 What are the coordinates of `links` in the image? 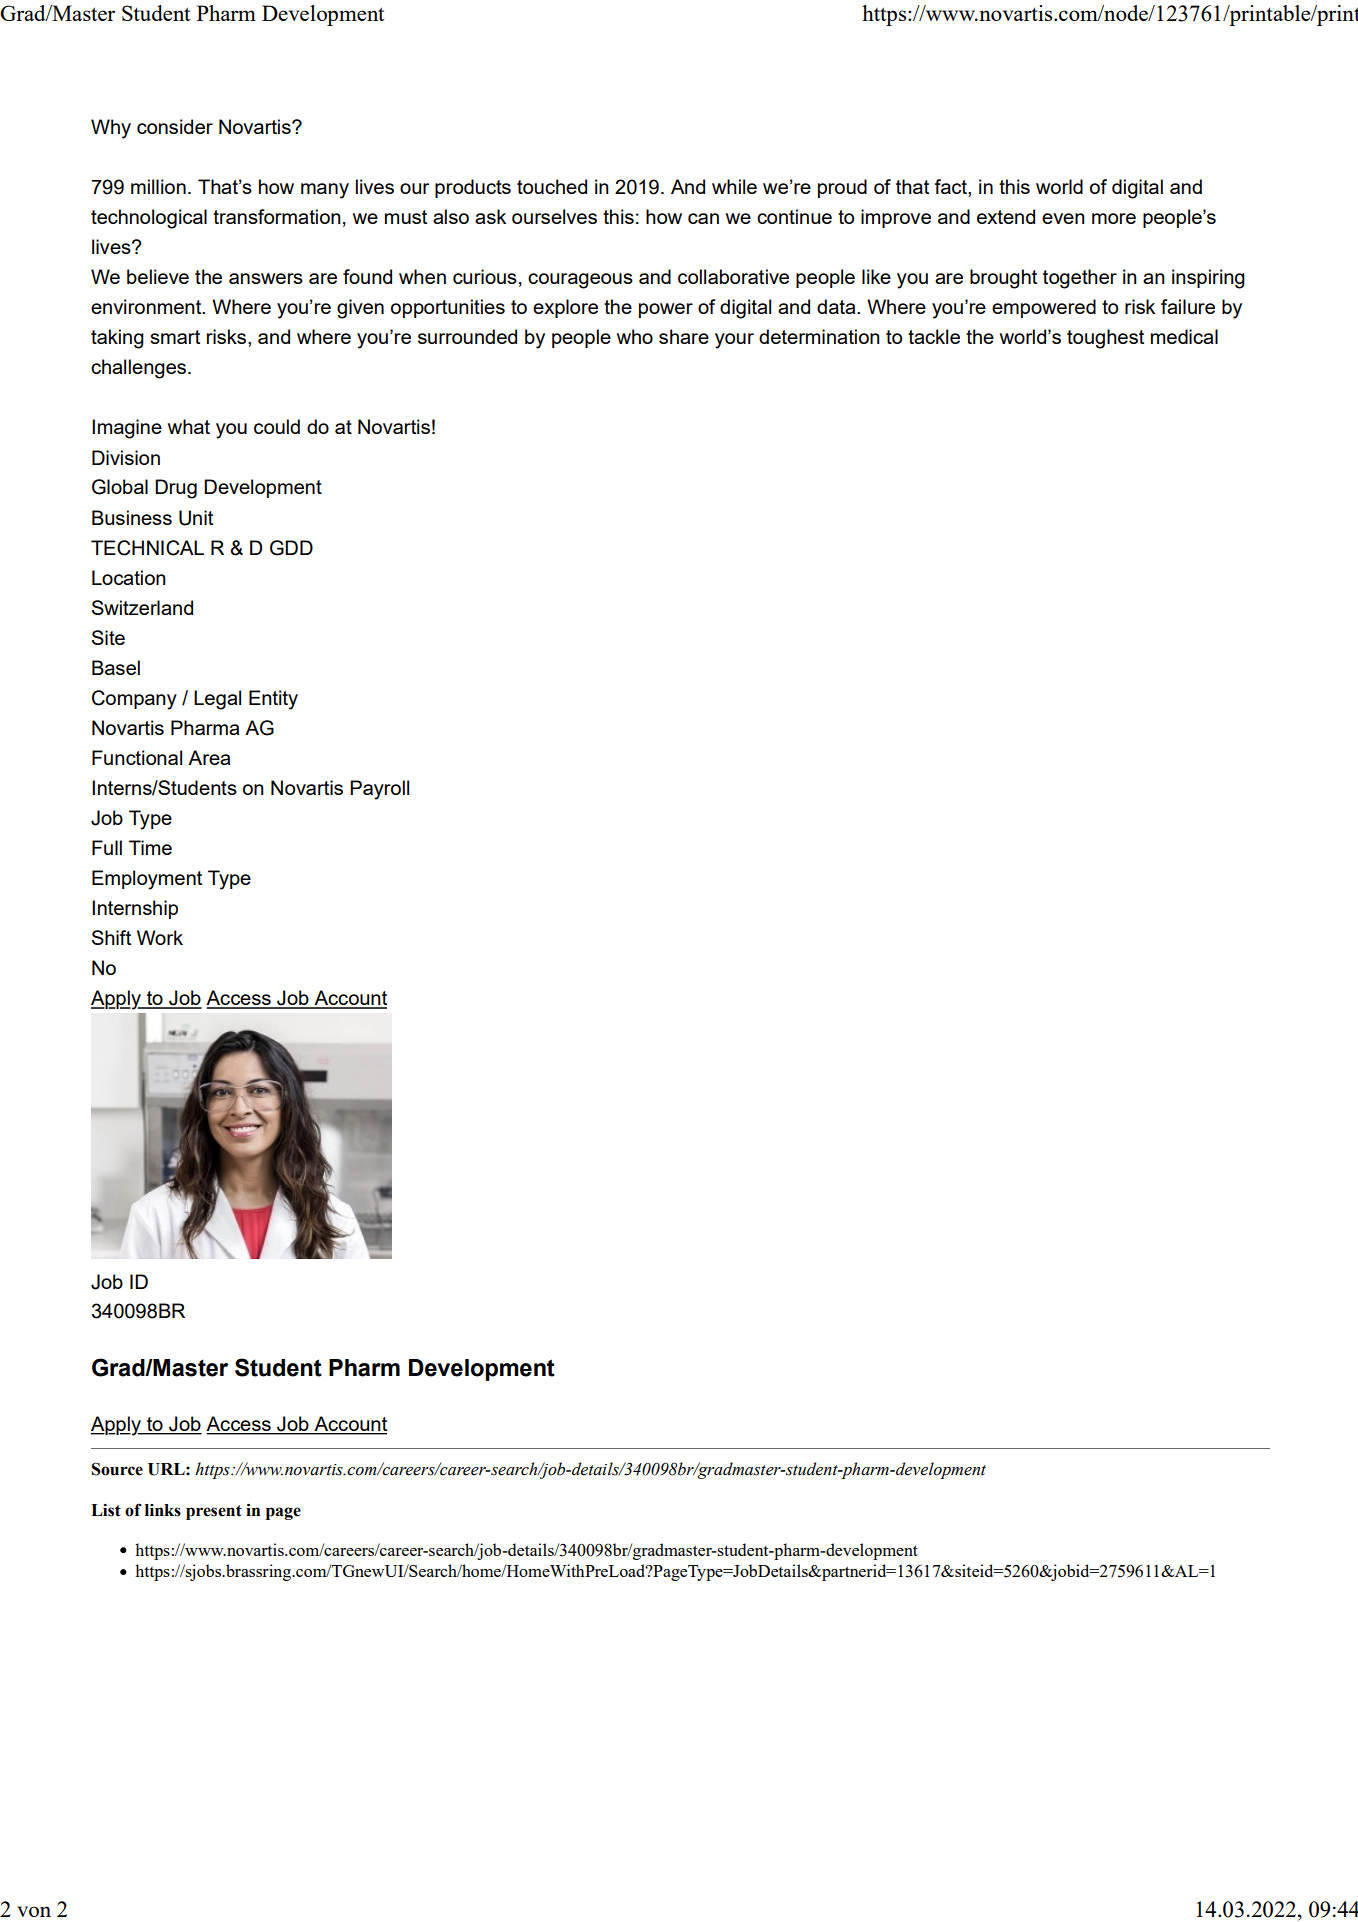 It's located at (163, 1510).
